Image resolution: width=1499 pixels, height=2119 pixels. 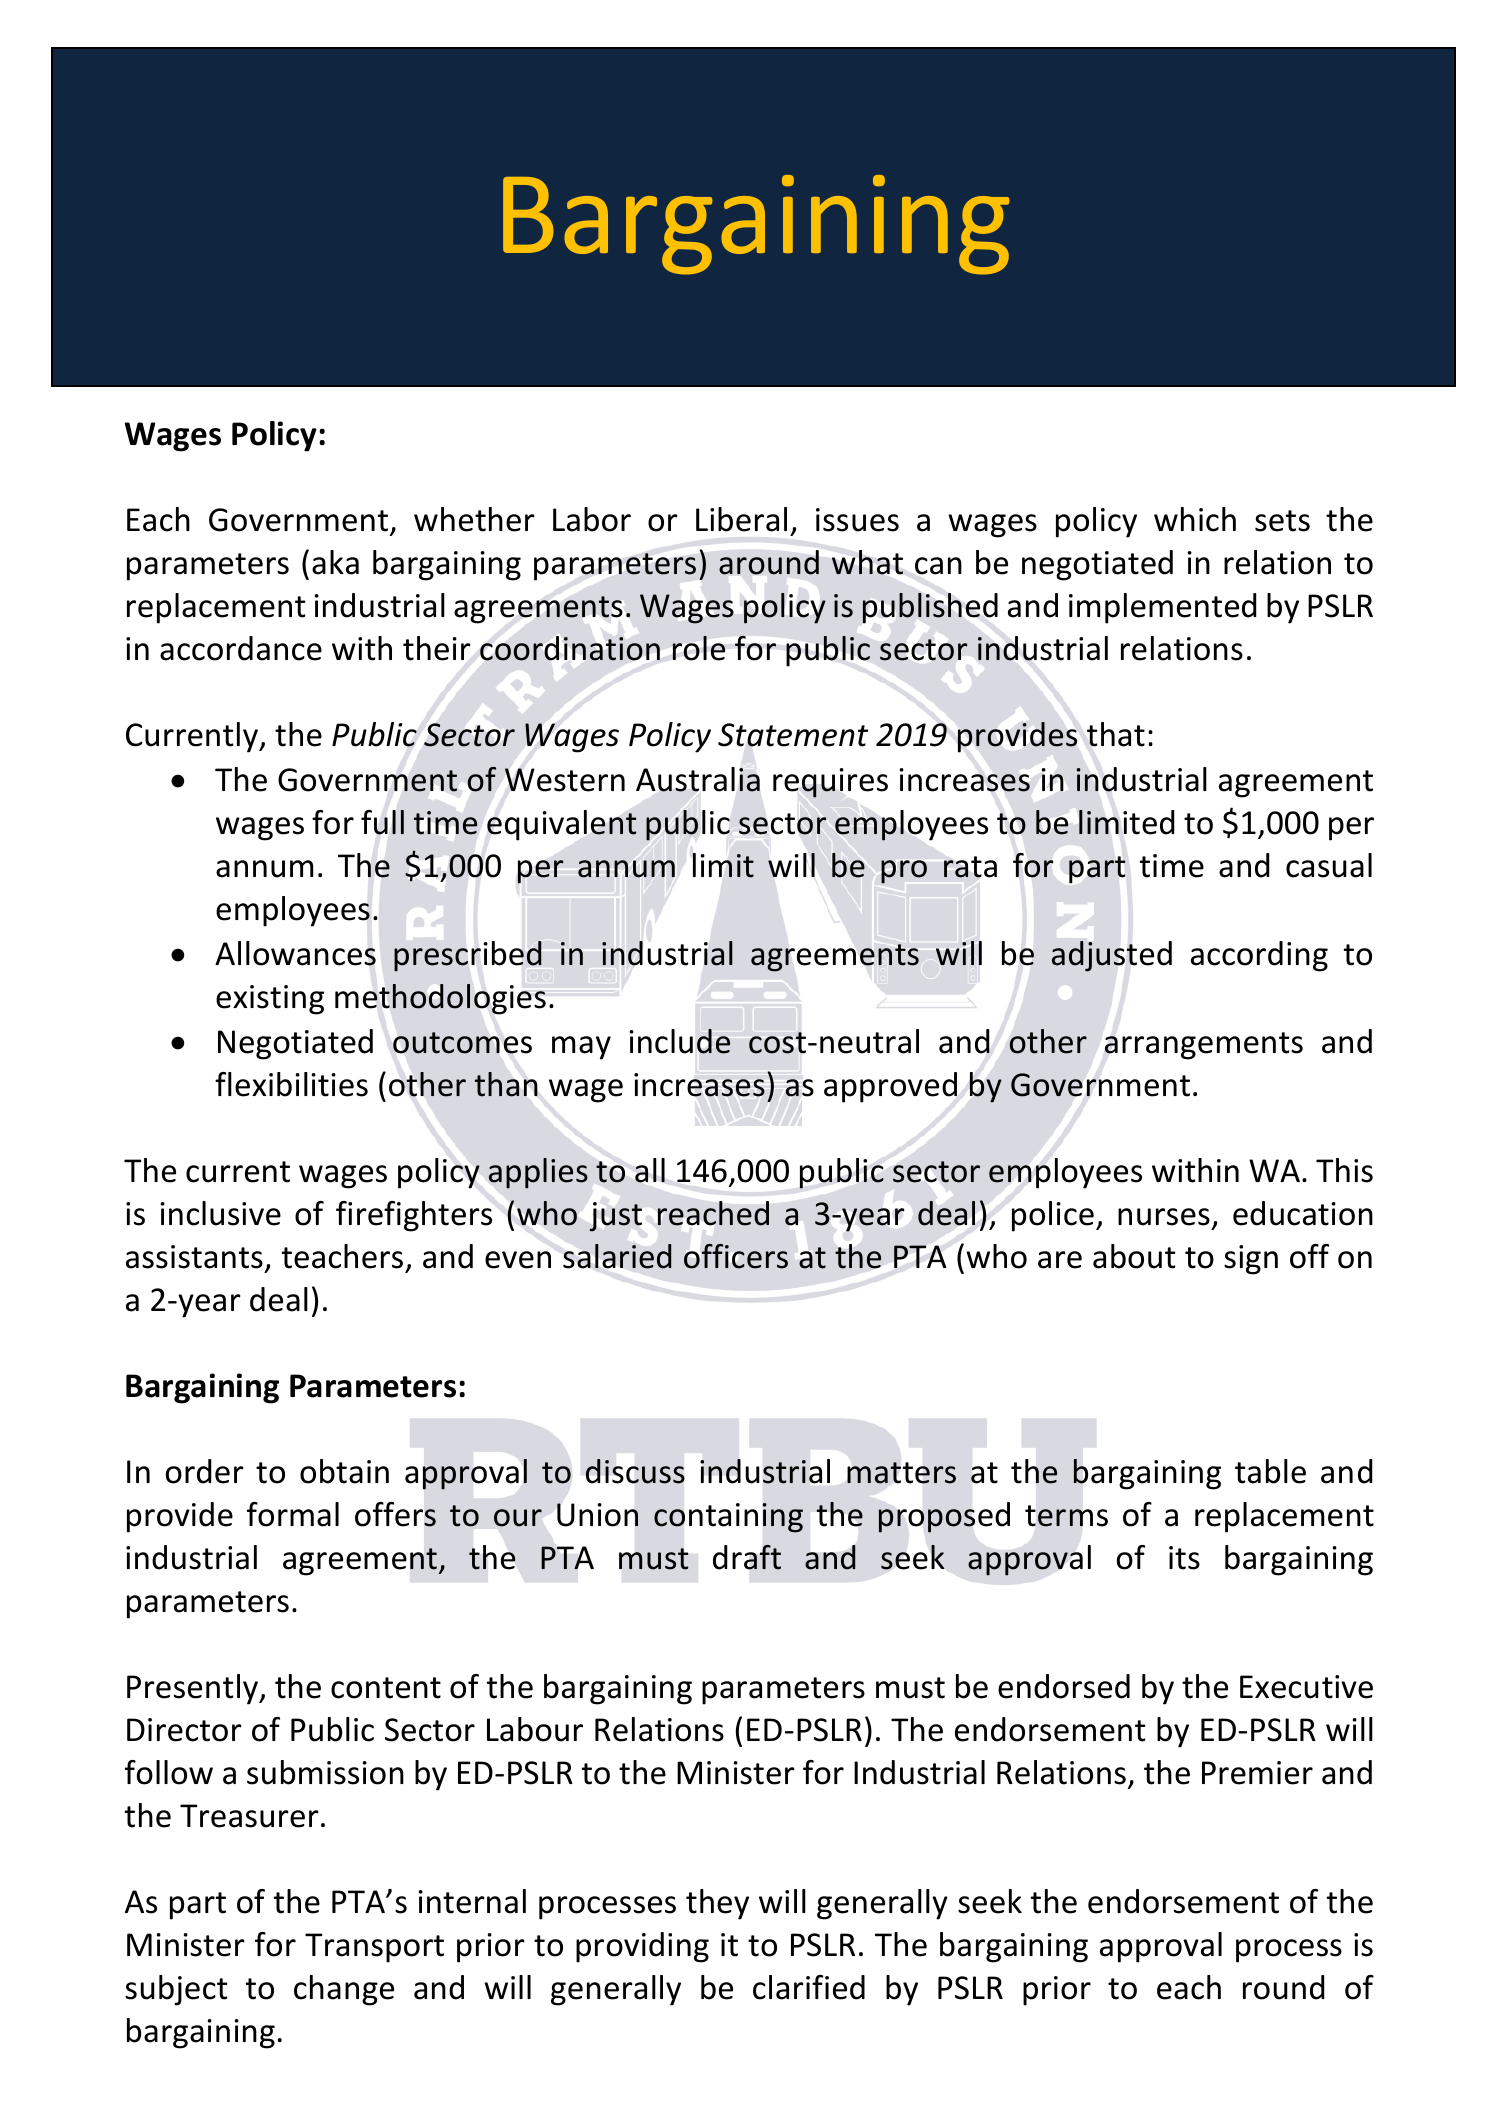 I want to click on Liberal, so click(x=741, y=519).
